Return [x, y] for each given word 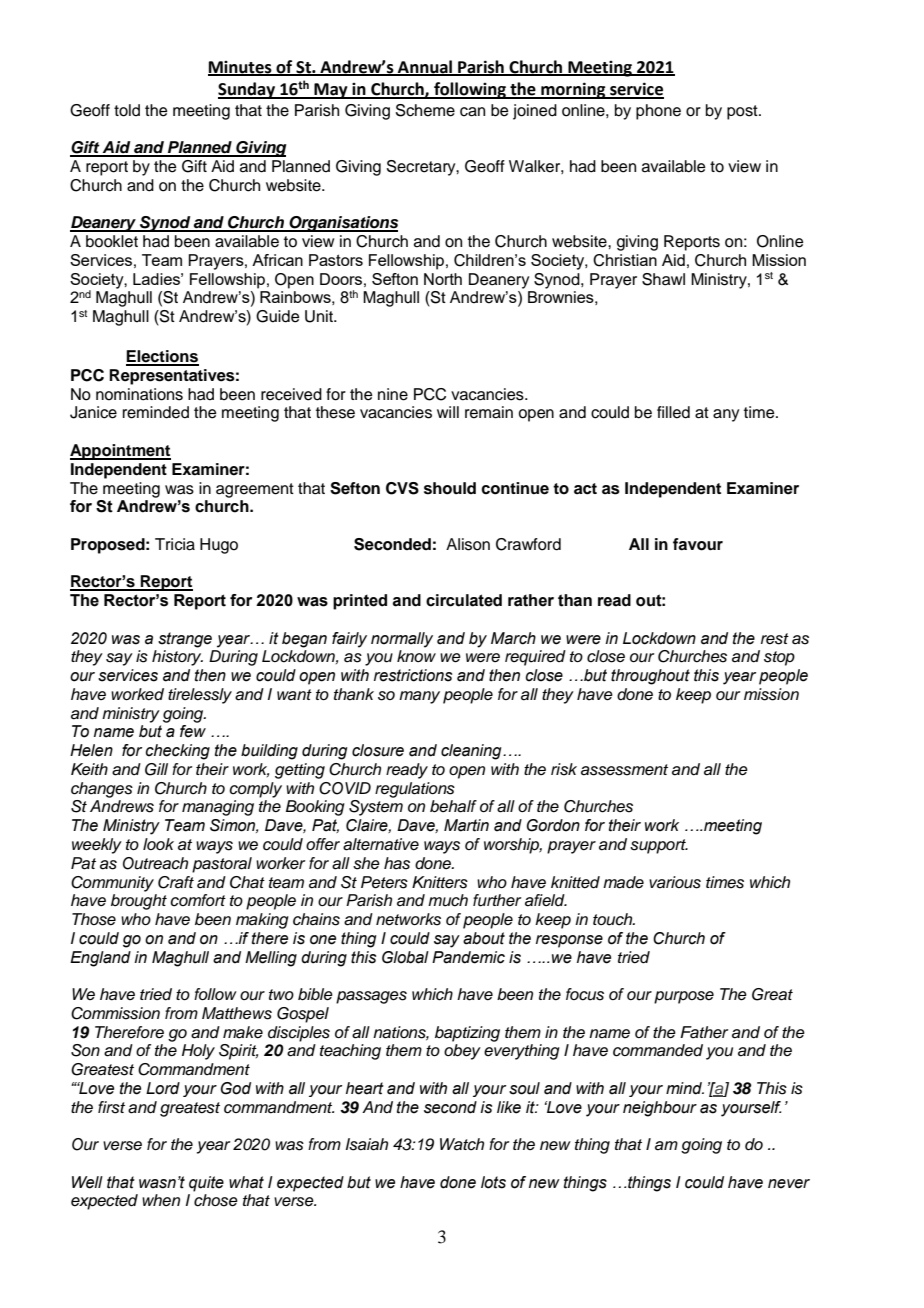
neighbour [660, 1109]
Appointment [120, 452]
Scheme [425, 110]
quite [206, 1184]
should [450, 488]
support [659, 846]
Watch [462, 1144]
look [158, 844]
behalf [453, 806]
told [127, 110]
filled [673, 412]
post [743, 112]
